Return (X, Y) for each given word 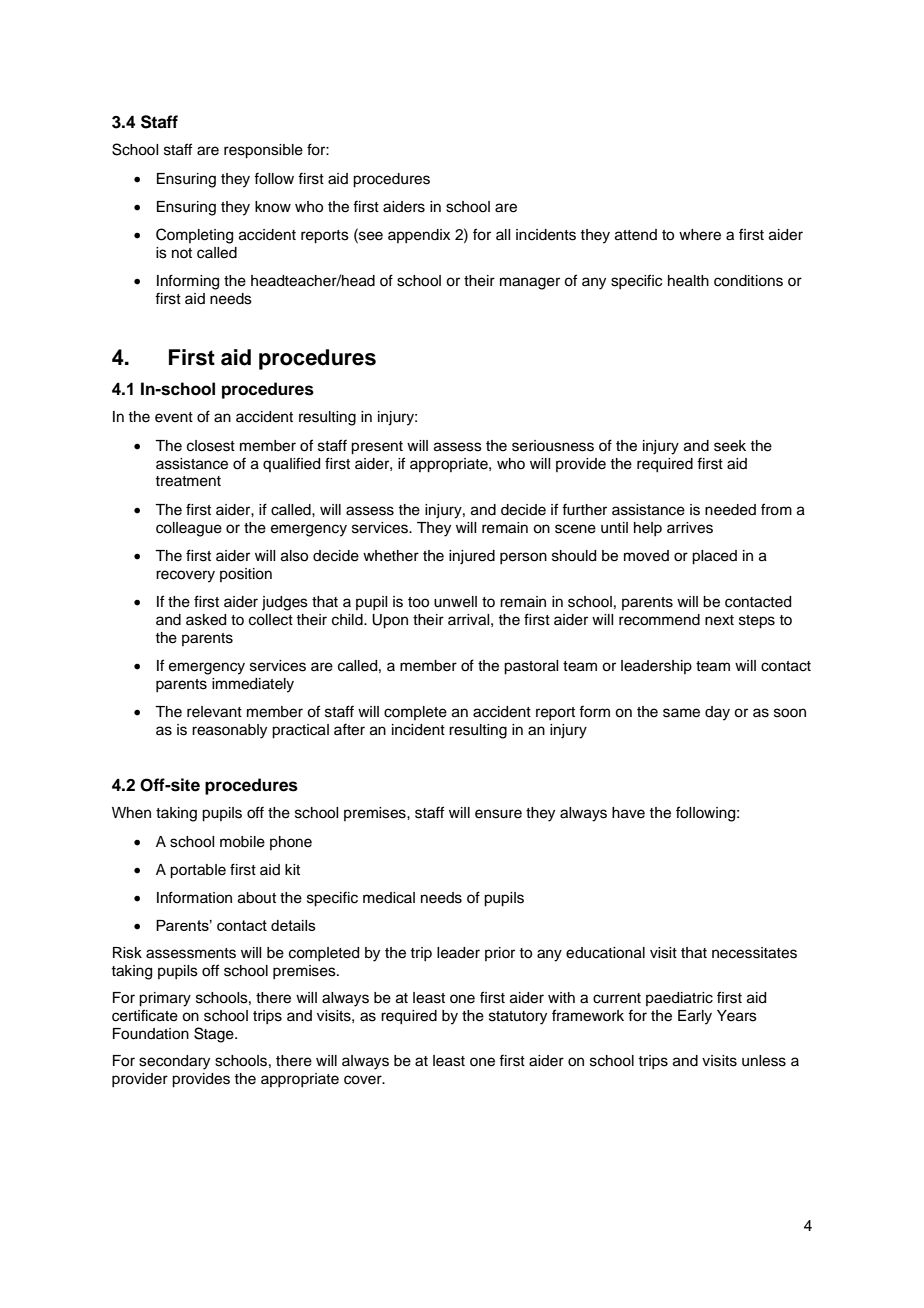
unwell (455, 602)
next (719, 620)
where (700, 235)
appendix (419, 236)
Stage (215, 1035)
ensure (498, 814)
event (174, 417)
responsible (263, 151)
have (628, 813)
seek (730, 446)
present (377, 448)
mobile (242, 842)
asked (206, 620)
